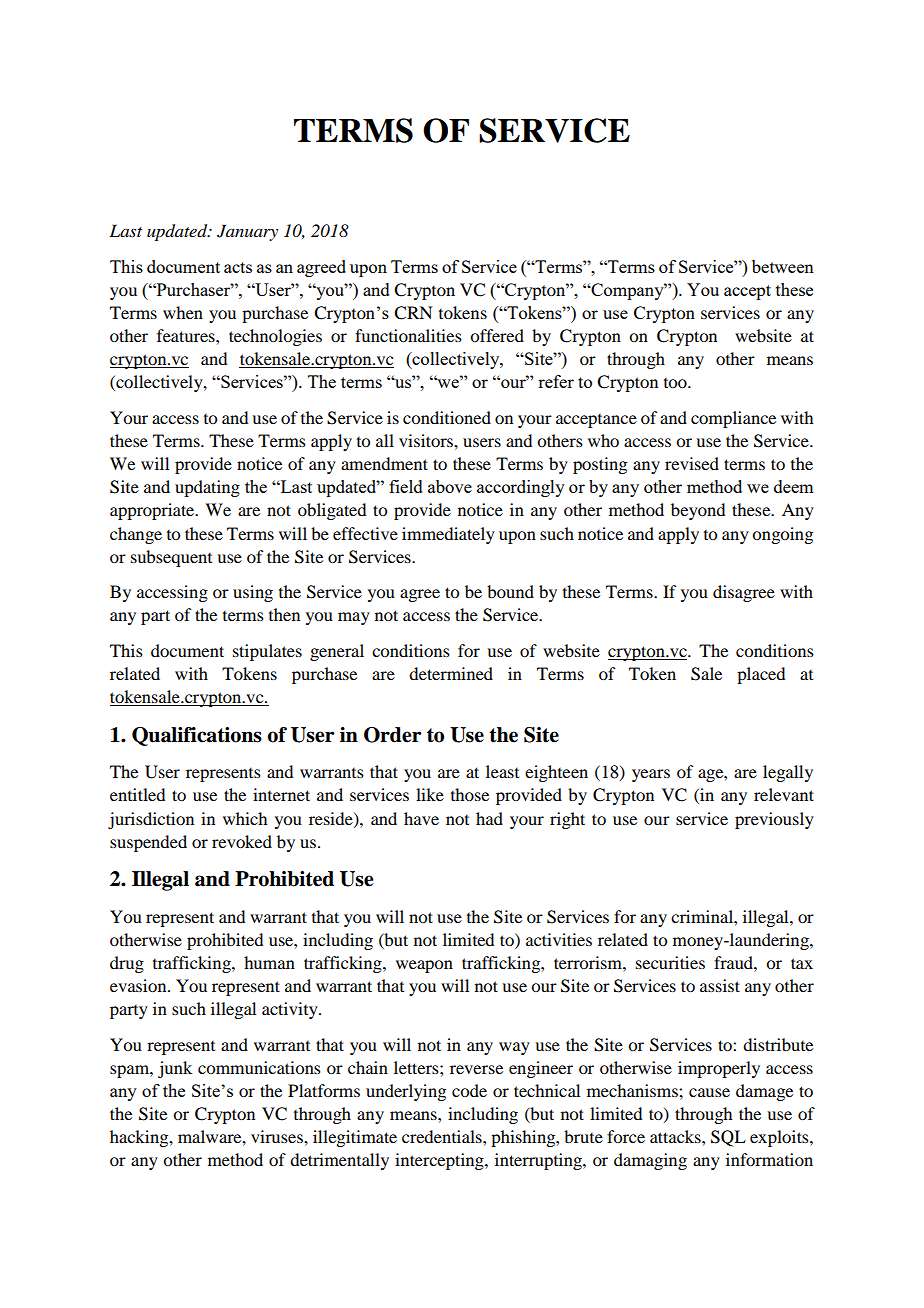  Describe the element at coordinates (698, 511) in the document. I see `beyond` at that location.
